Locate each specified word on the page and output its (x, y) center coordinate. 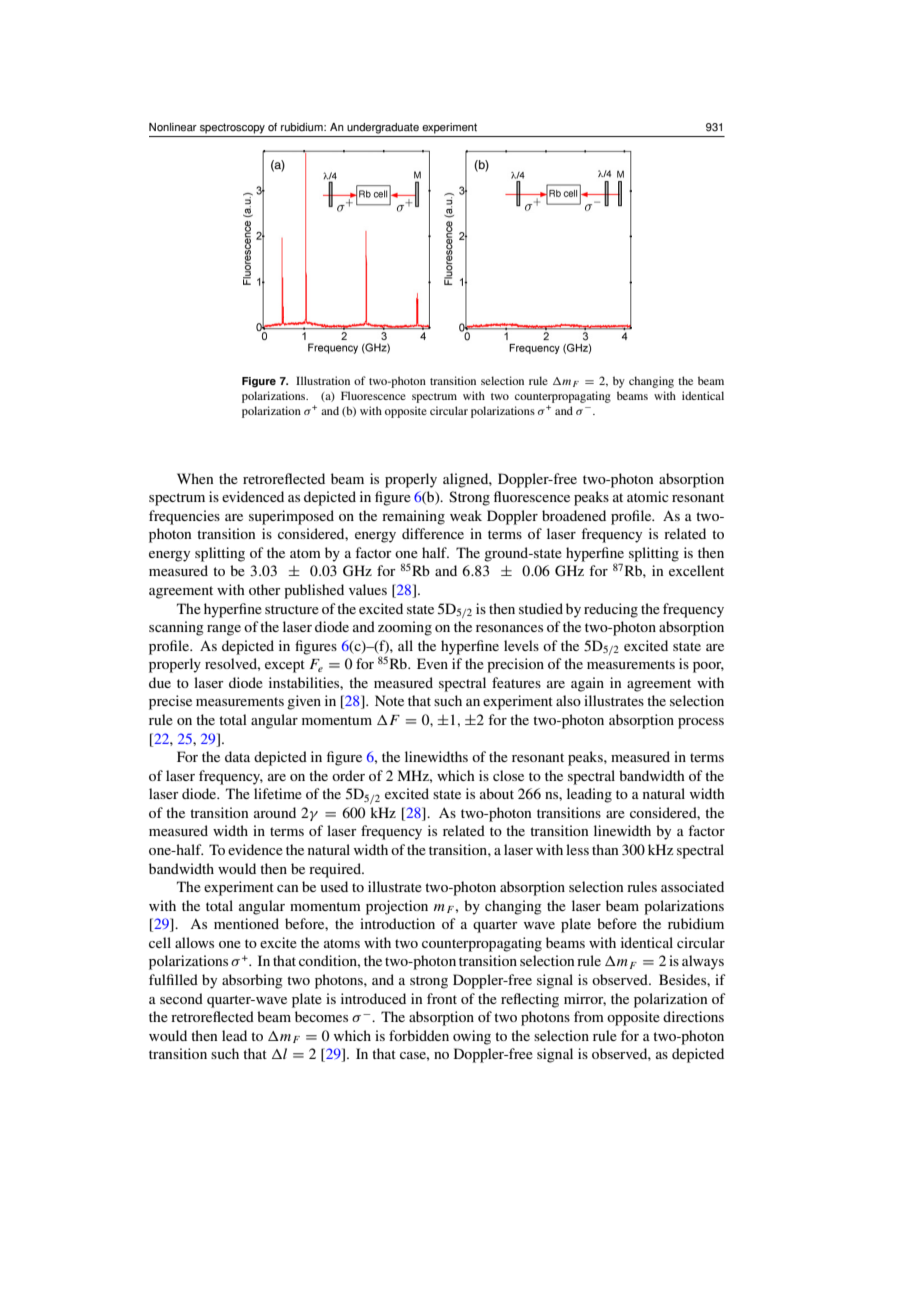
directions (693, 1016)
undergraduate (383, 128)
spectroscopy (232, 128)
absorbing (252, 981)
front (442, 998)
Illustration (323, 380)
